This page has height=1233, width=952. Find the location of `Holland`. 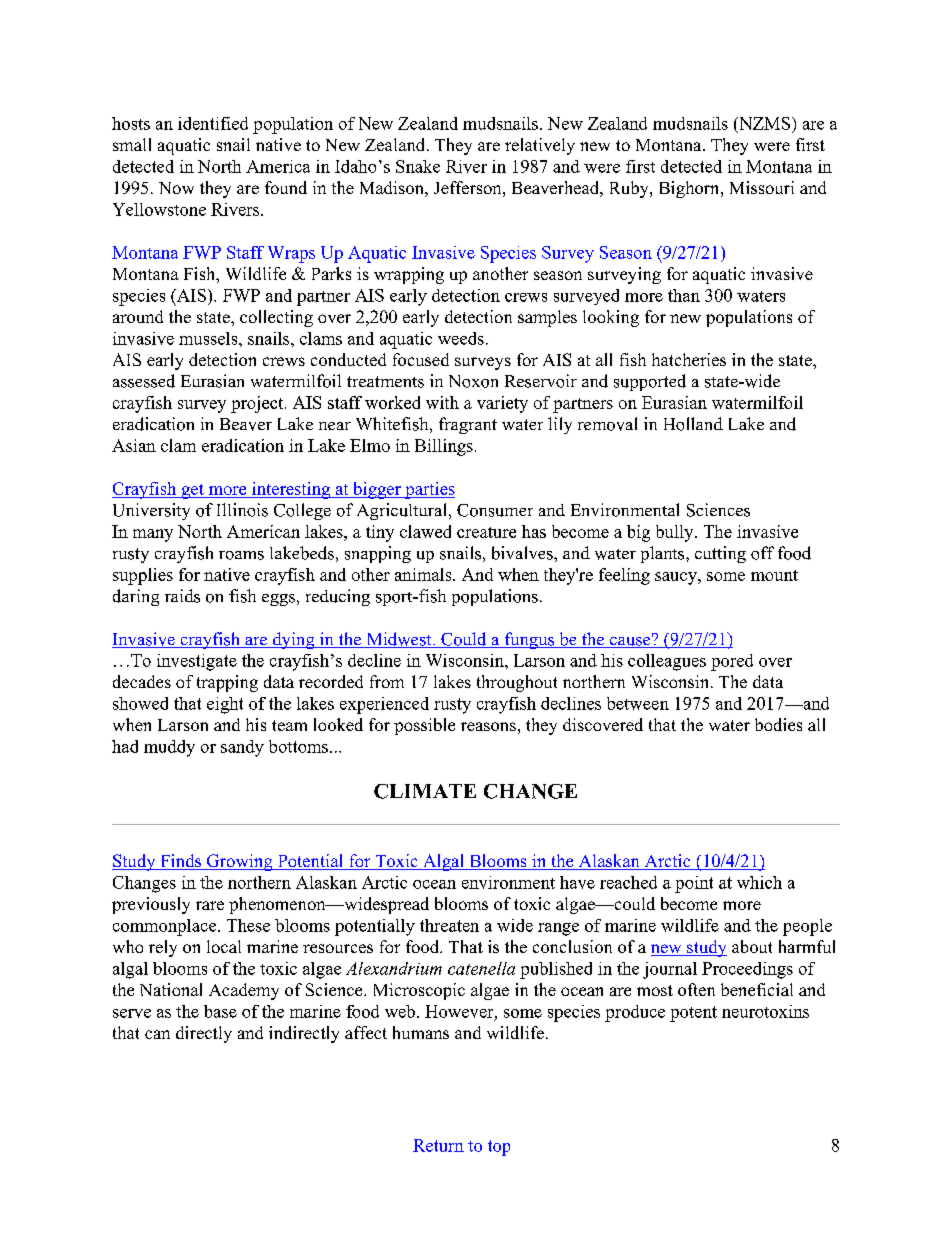

Holland is located at coordinates (693, 424).
